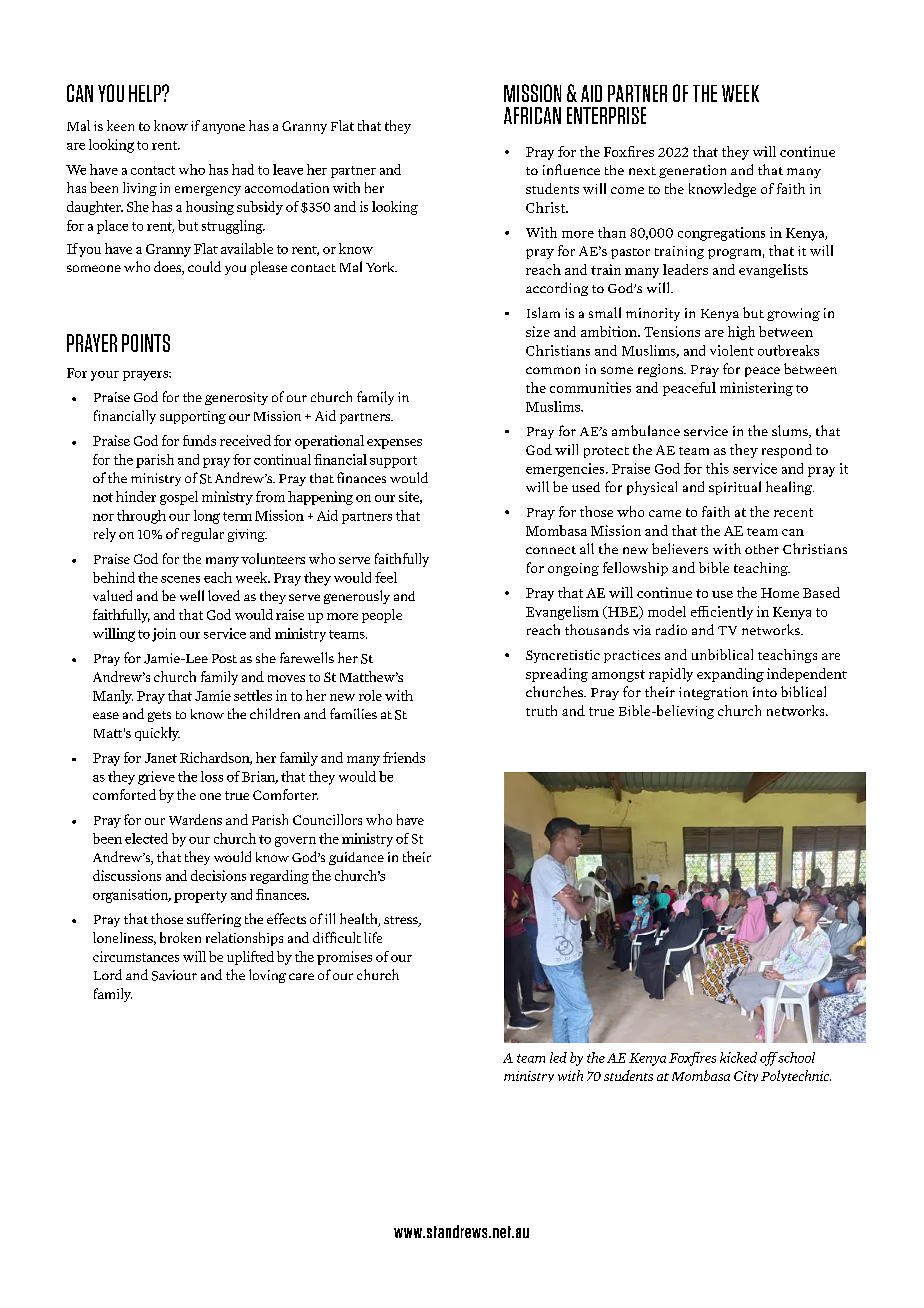  What do you see at coordinates (174, 975) in the image?
I see `Saviour` at bounding box center [174, 975].
